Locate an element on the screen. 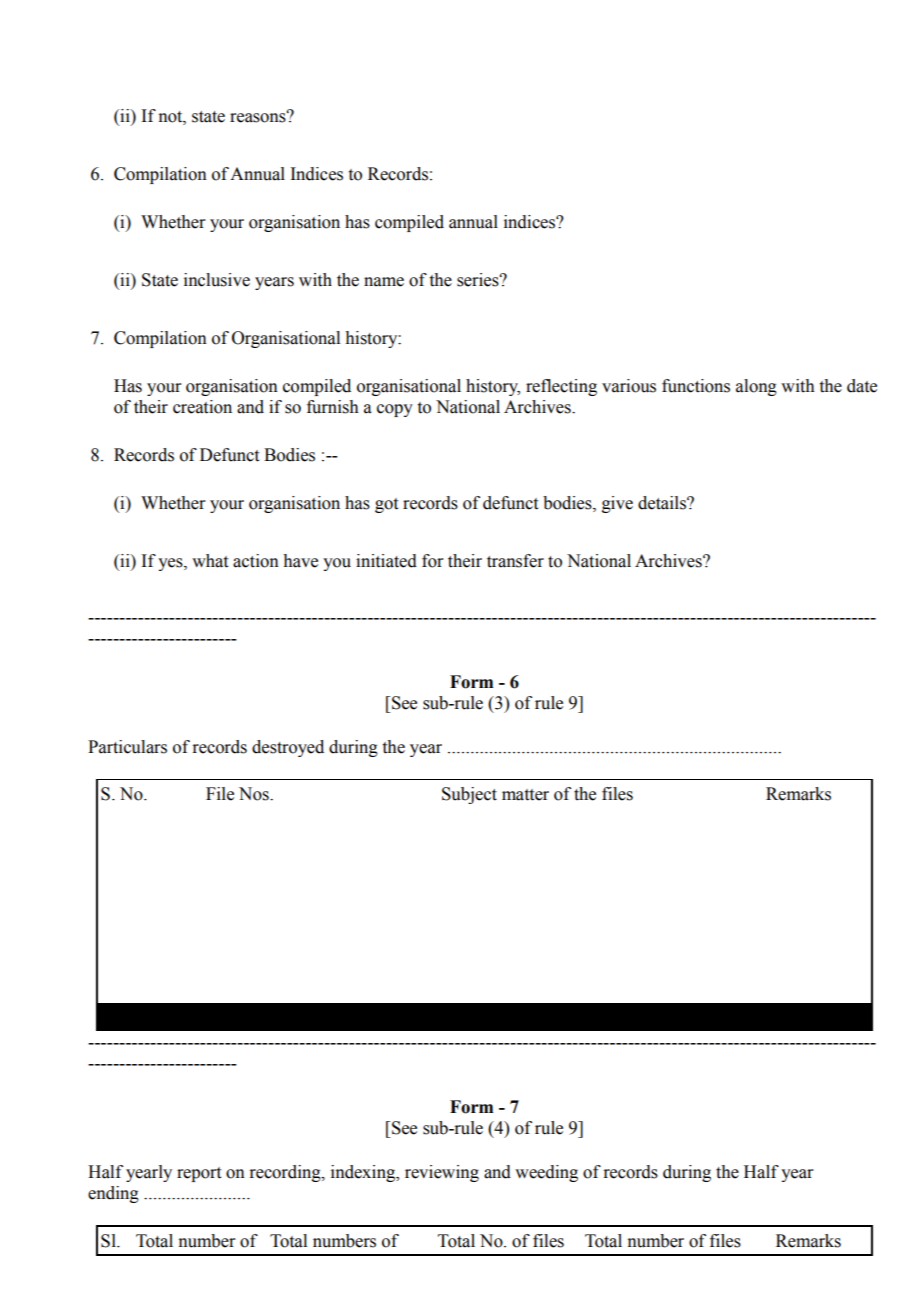  what is located at coordinates (210, 561).
